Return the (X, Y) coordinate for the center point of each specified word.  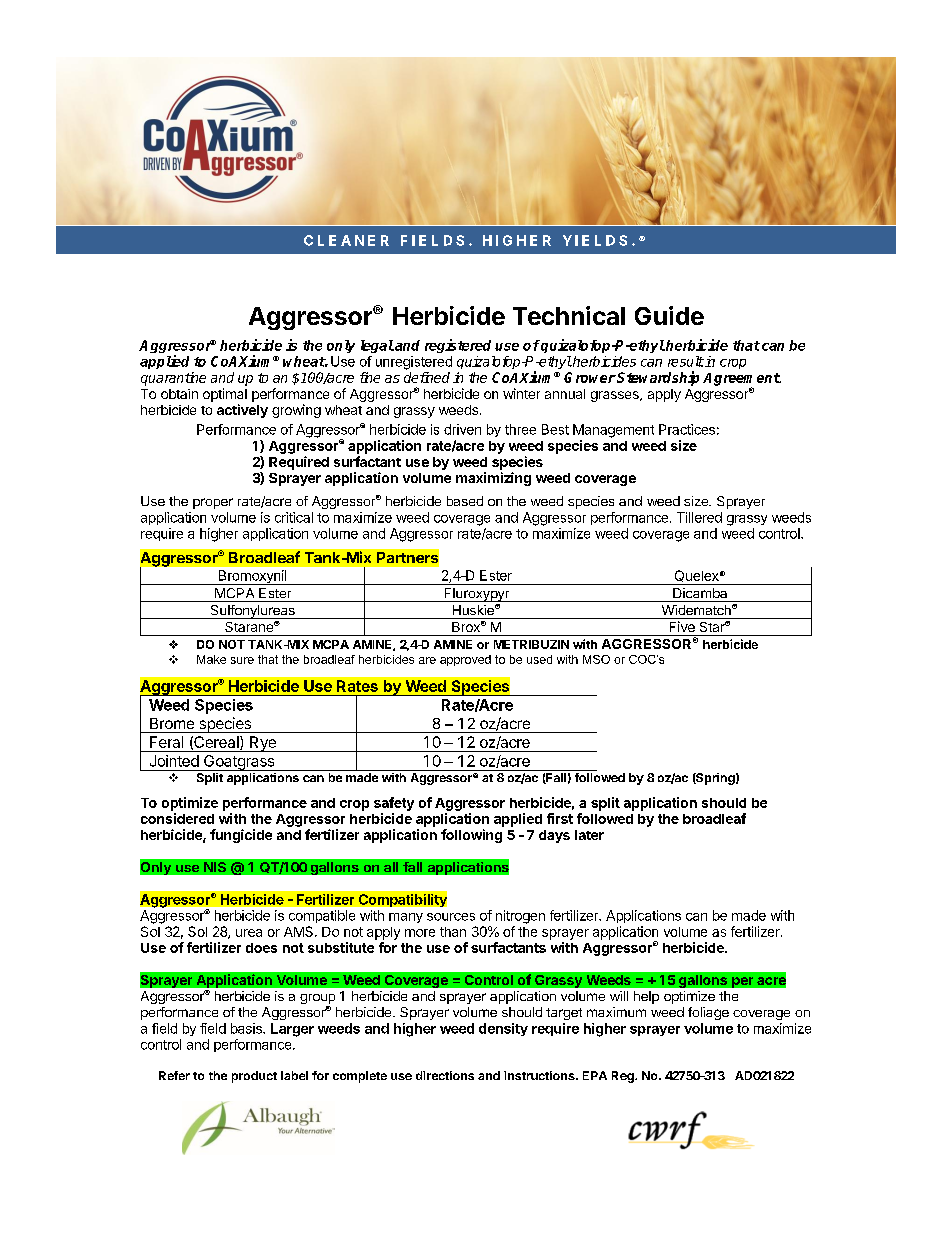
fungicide (241, 836)
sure (242, 660)
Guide (669, 315)
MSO (596, 659)
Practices (687, 429)
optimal (225, 395)
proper (213, 503)
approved (465, 660)
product (254, 1077)
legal (377, 346)
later (589, 835)
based (465, 501)
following (471, 836)
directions (445, 1075)
